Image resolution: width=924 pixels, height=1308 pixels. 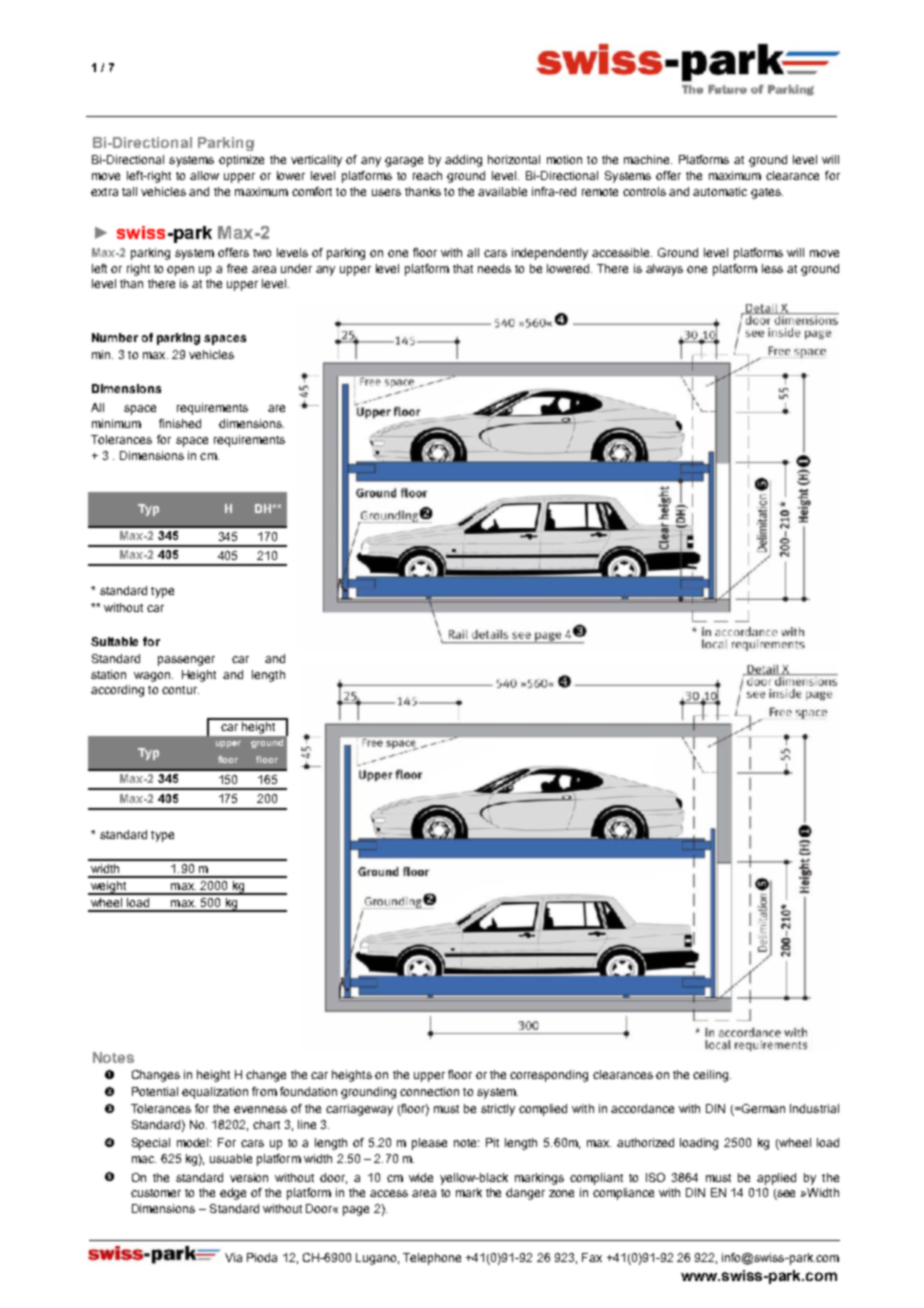 I want to click on German, so click(x=762, y=1108).
